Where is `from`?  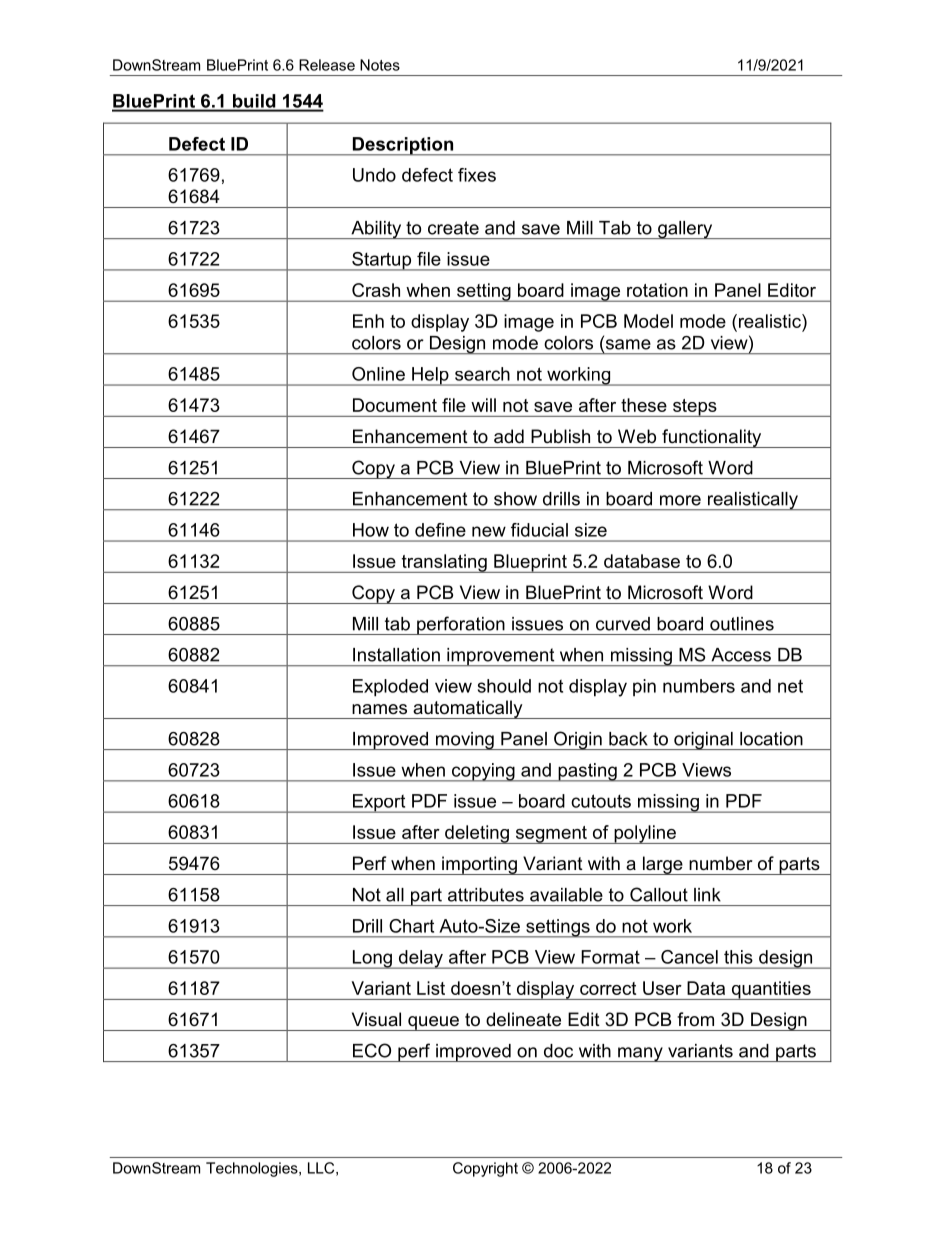
from is located at coordinates (695, 1019).
